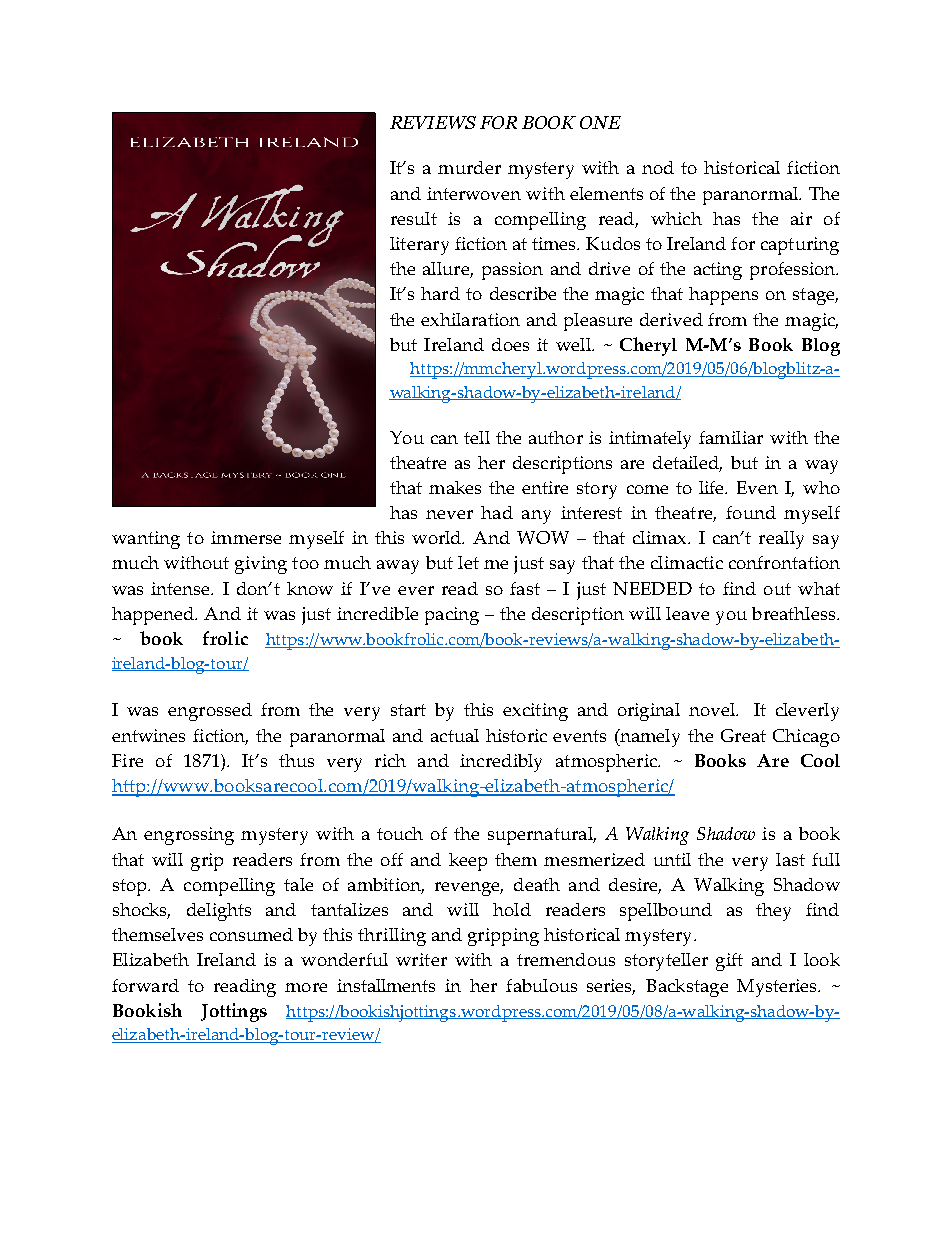 Image resolution: width=952 pixels, height=1233 pixels. Describe the element at coordinates (421, 959) in the document. I see `writer` at that location.
